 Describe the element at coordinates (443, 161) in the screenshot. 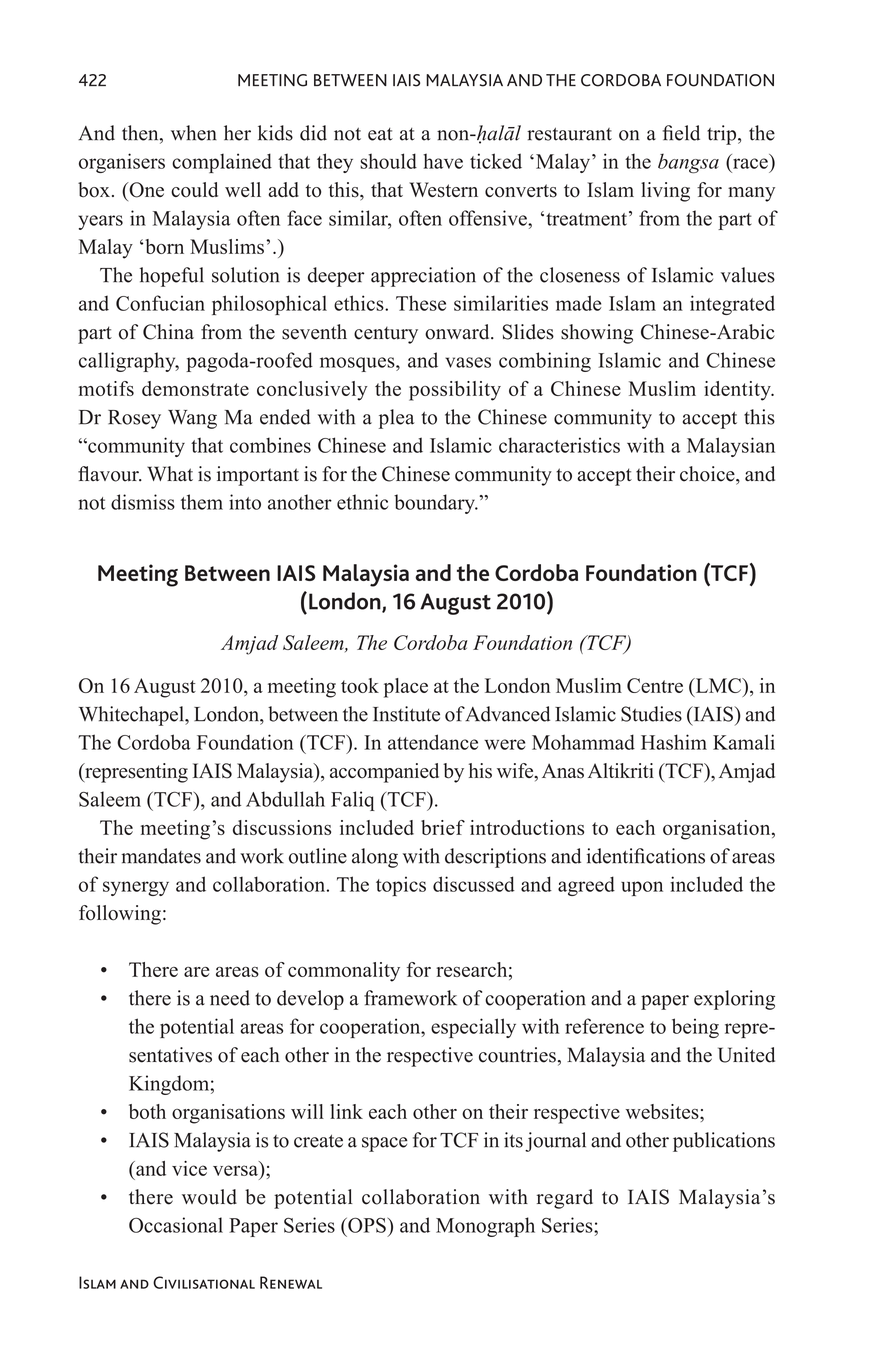

I see `have` at that location.
